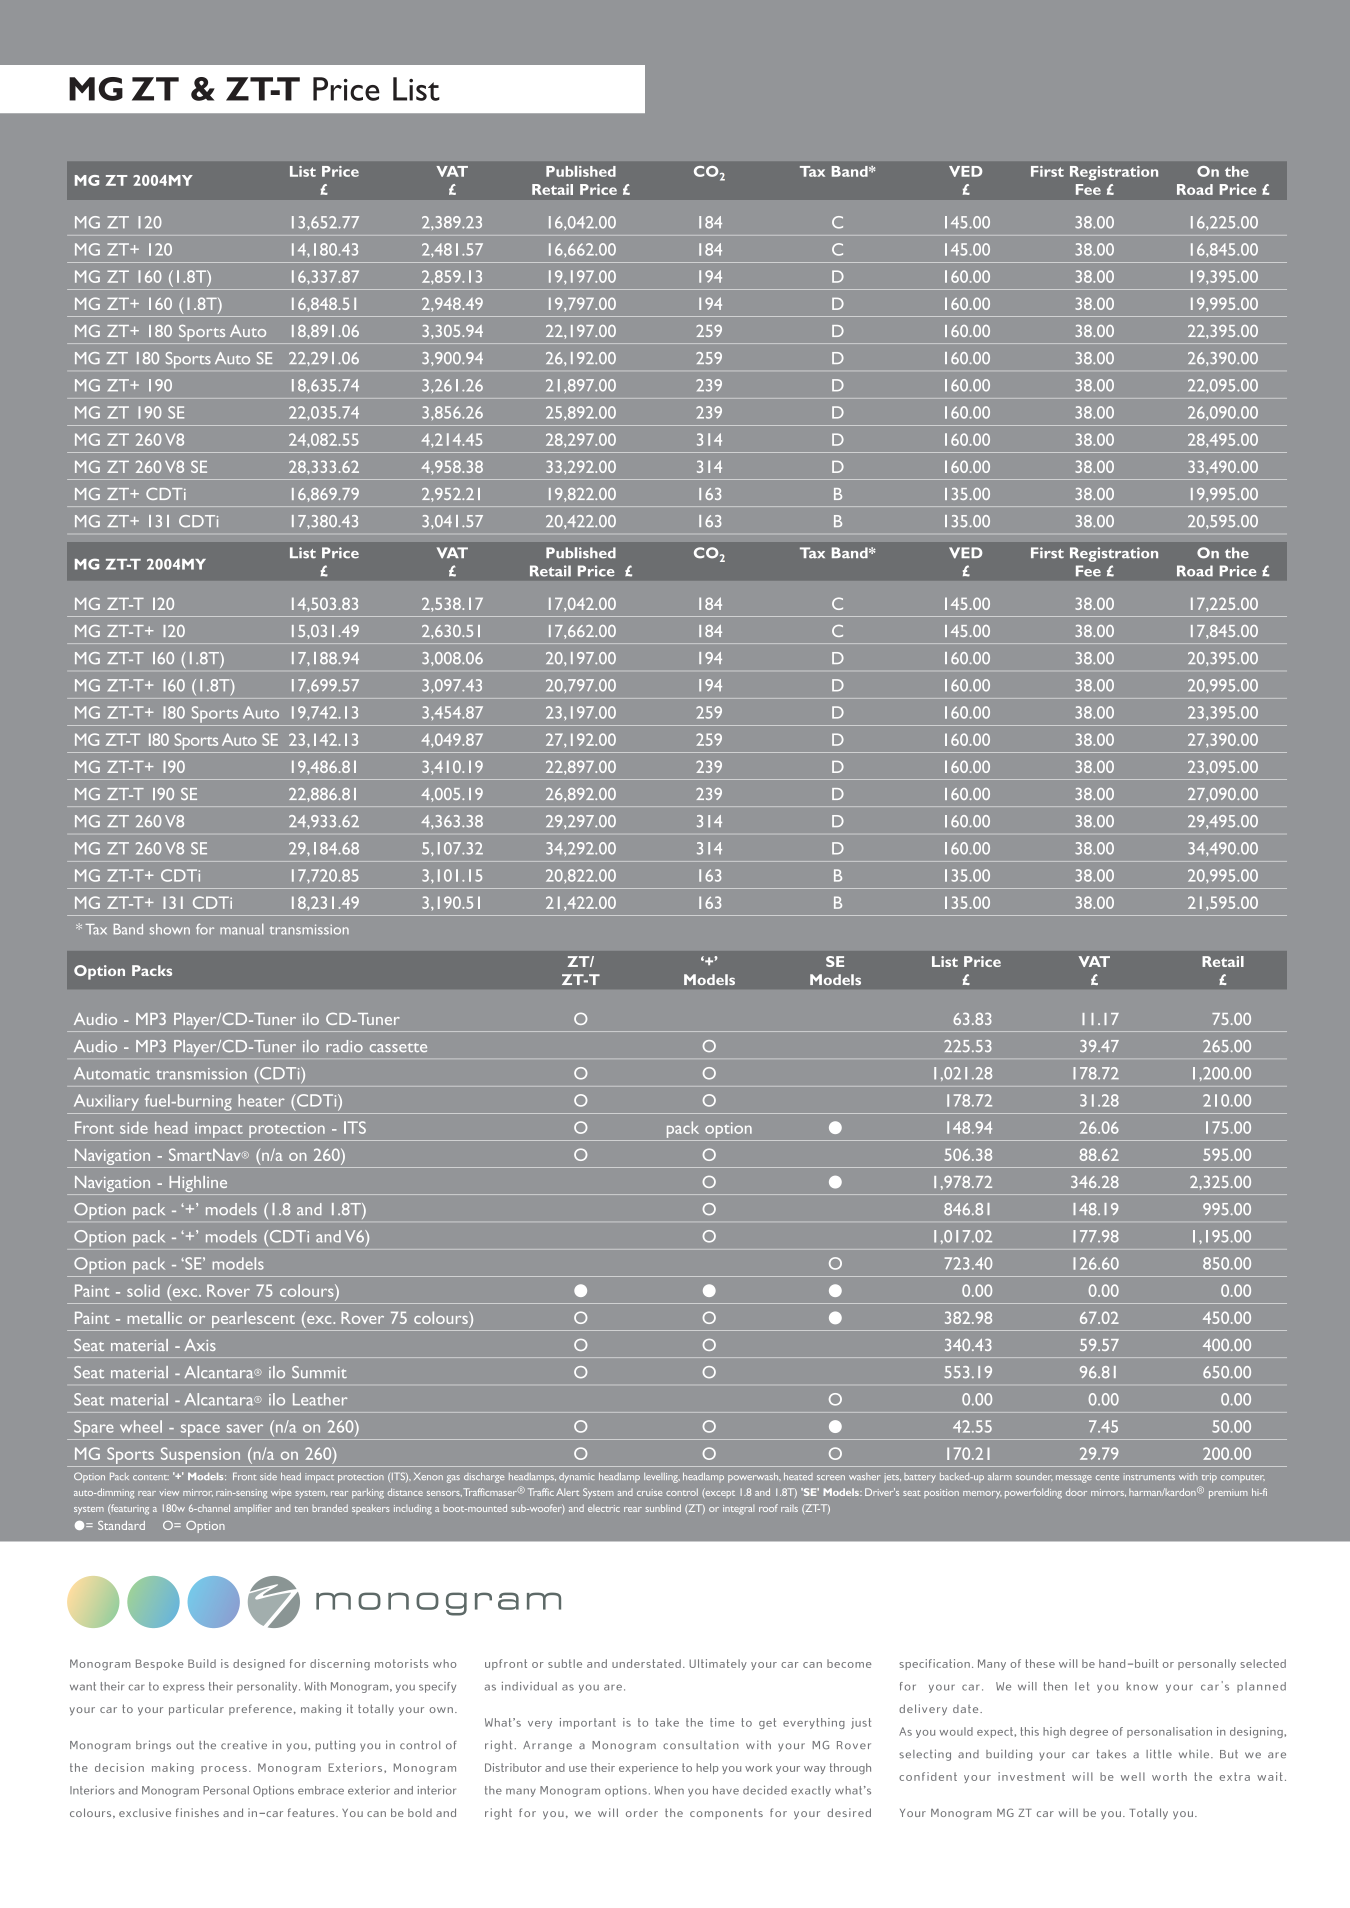 Image resolution: width=1350 pixels, height=1908 pixels. I want to click on manual, so click(242, 929).
